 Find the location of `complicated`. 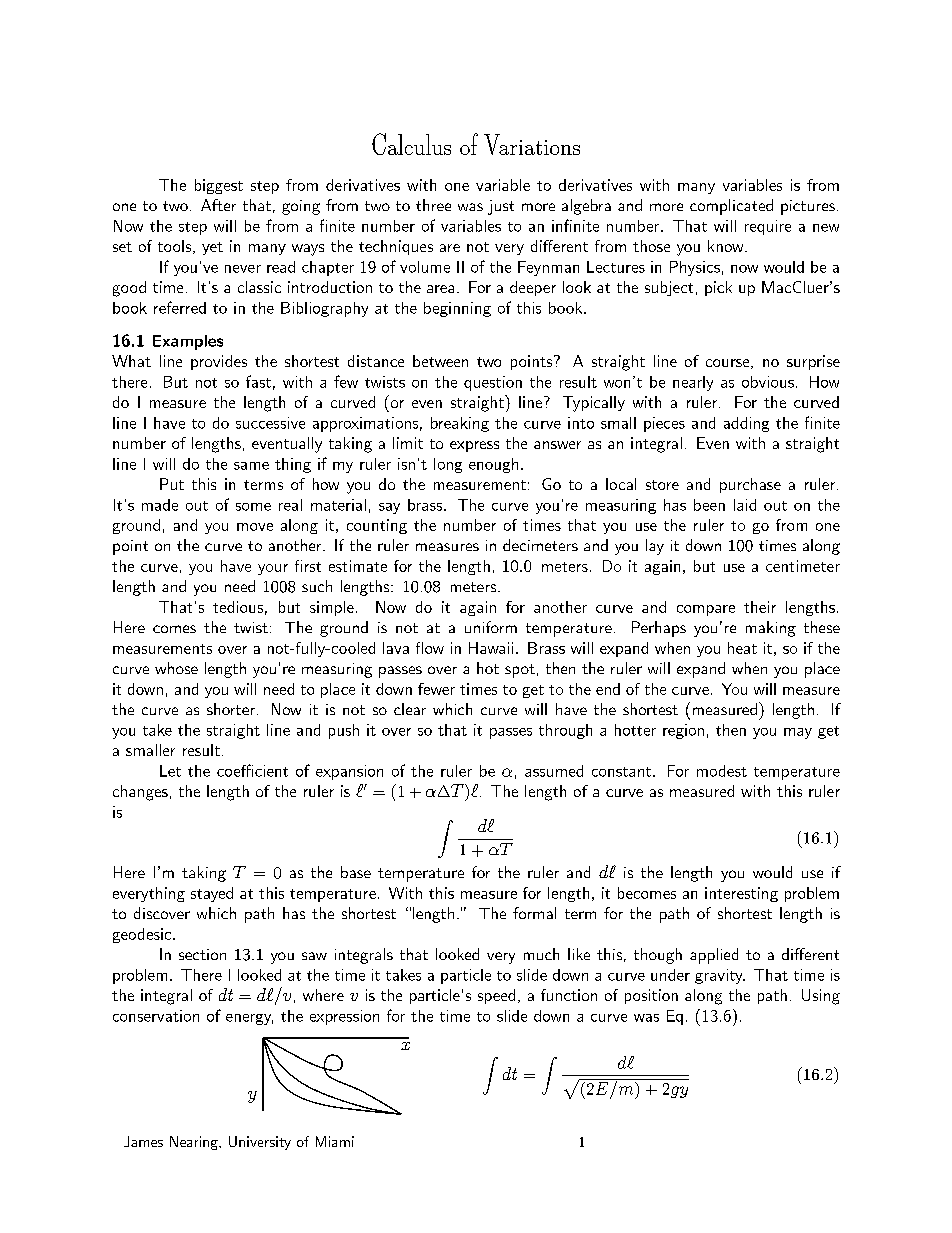

complicated is located at coordinates (731, 207).
